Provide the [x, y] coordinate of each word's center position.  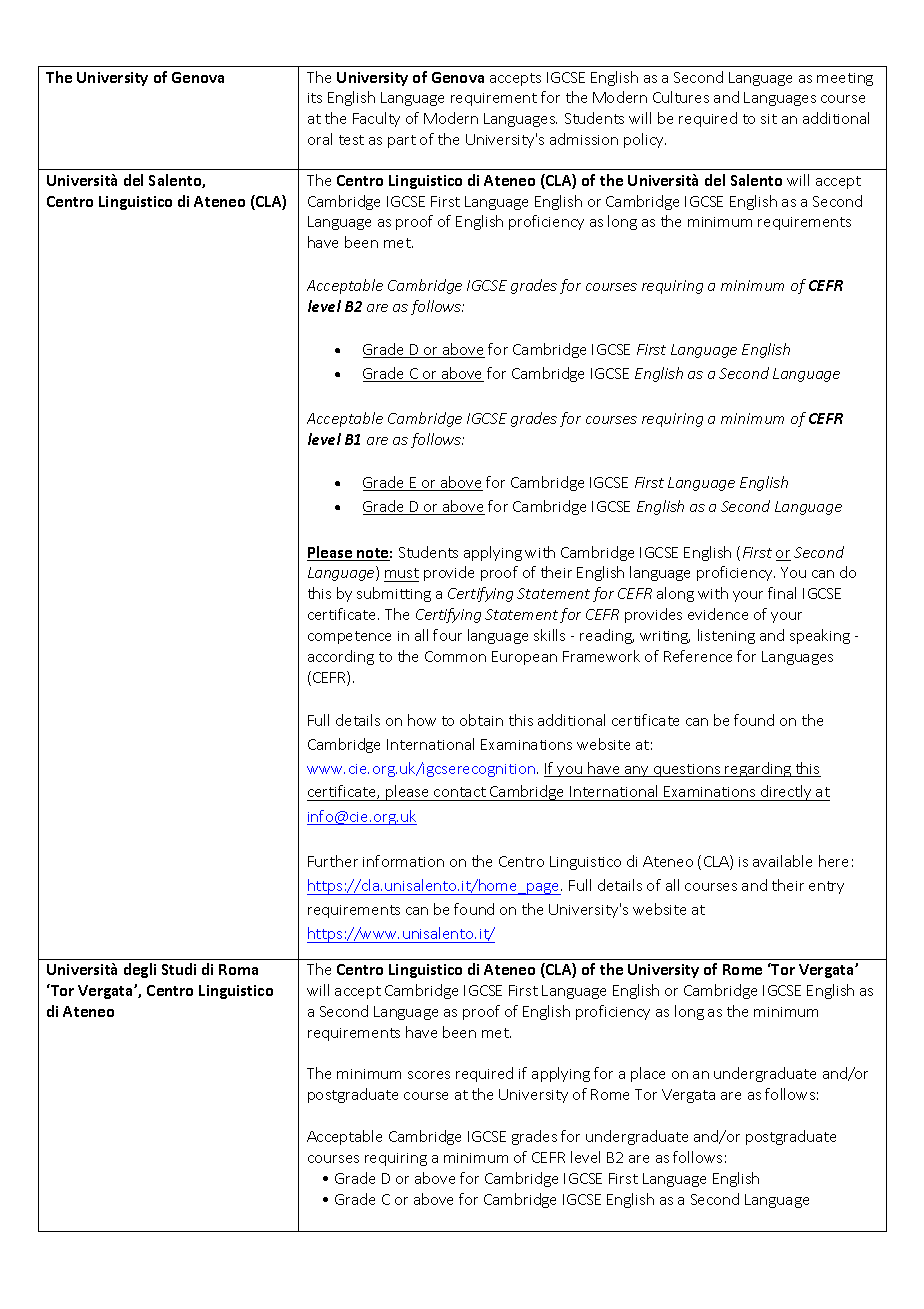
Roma [238, 969]
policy [645, 140]
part [402, 141]
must [401, 575]
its [315, 98]
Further [333, 861]
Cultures [681, 97]
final [782, 593]
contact [460, 794]
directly [786, 793]
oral [320, 139]
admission [584, 139]
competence [349, 637]
